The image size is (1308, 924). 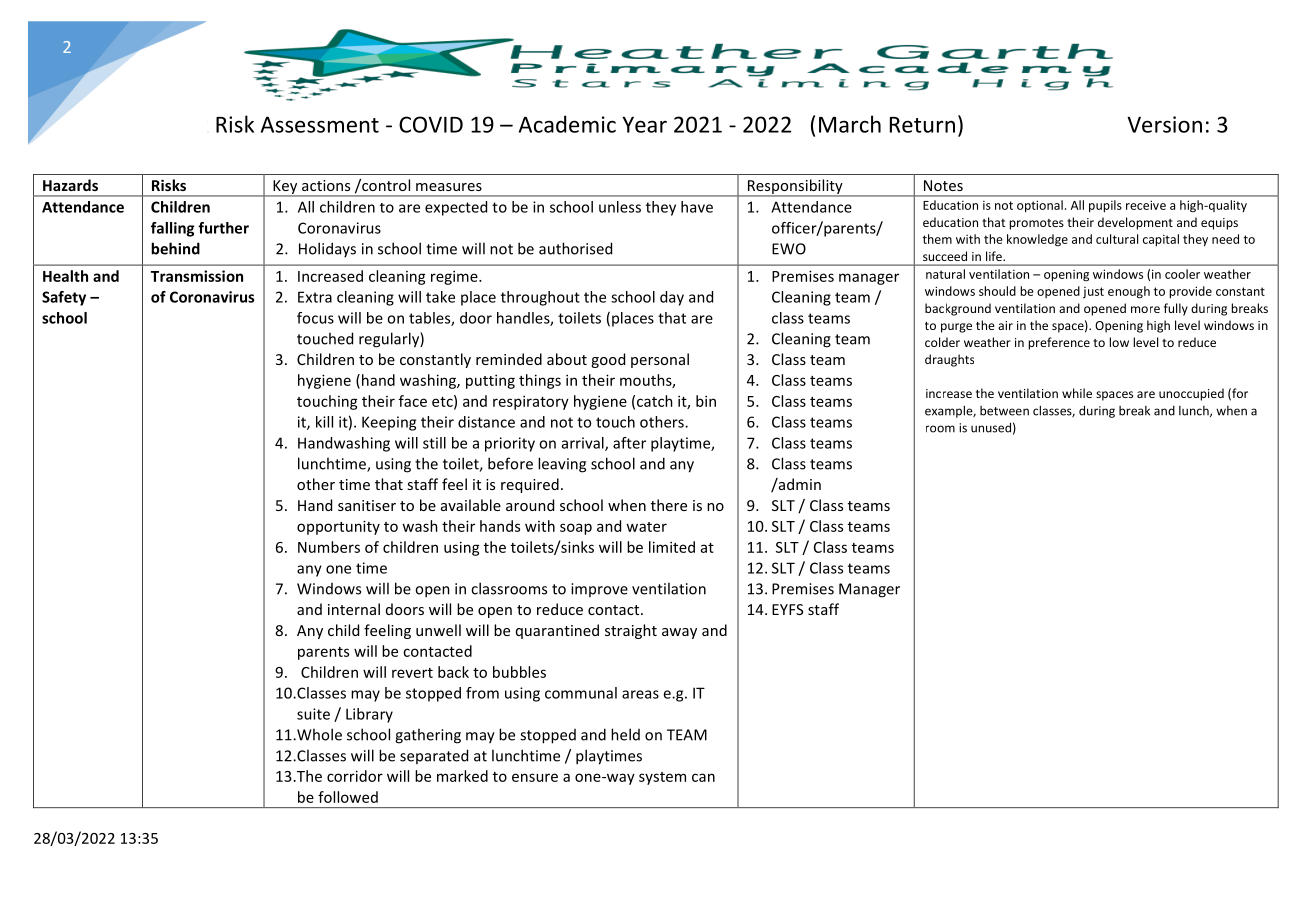 I want to click on Year, so click(x=644, y=124).
